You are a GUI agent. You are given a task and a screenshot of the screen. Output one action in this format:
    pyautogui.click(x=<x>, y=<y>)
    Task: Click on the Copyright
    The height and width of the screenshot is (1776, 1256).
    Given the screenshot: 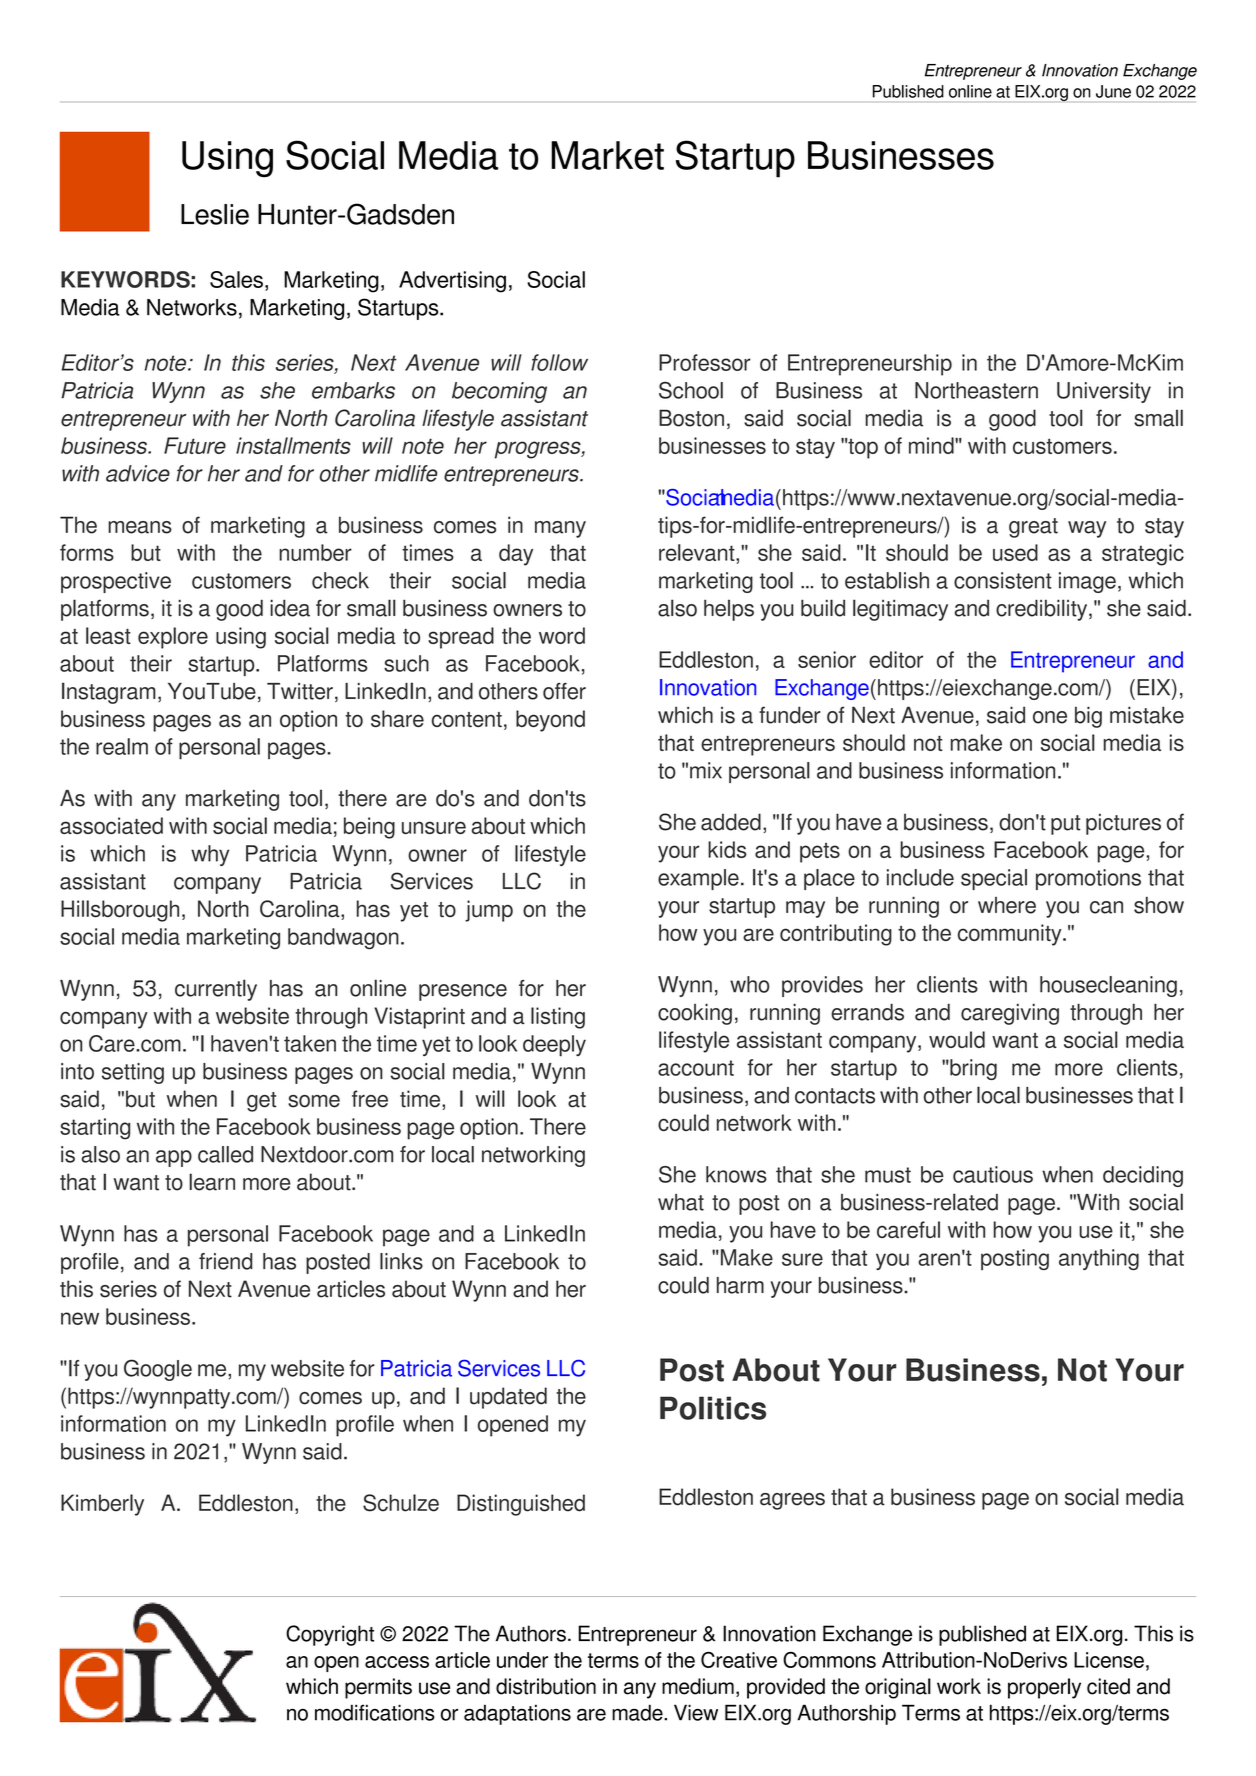 What is the action you would take?
    pyautogui.click(x=330, y=1635)
